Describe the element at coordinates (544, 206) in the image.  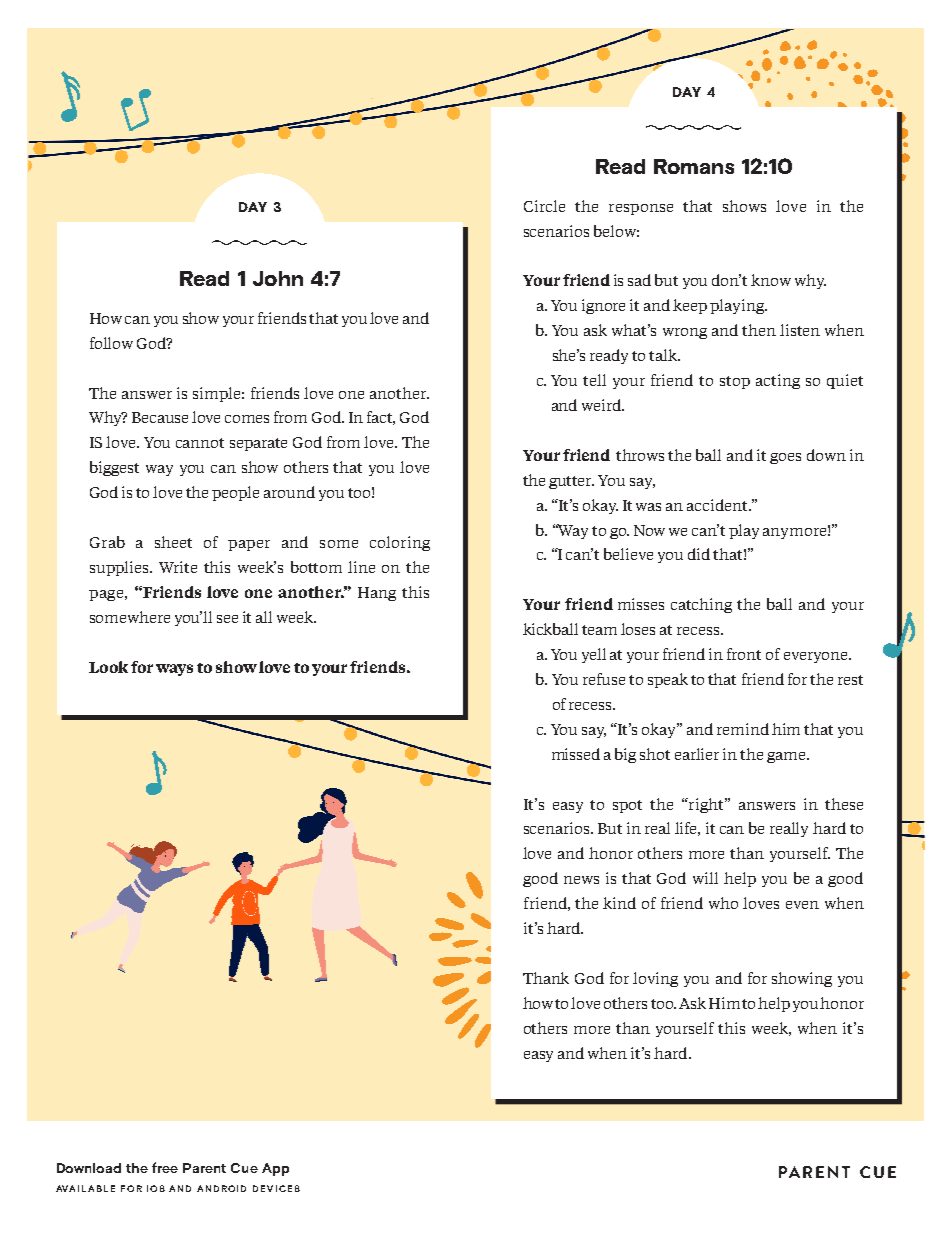
I see `Circle` at that location.
